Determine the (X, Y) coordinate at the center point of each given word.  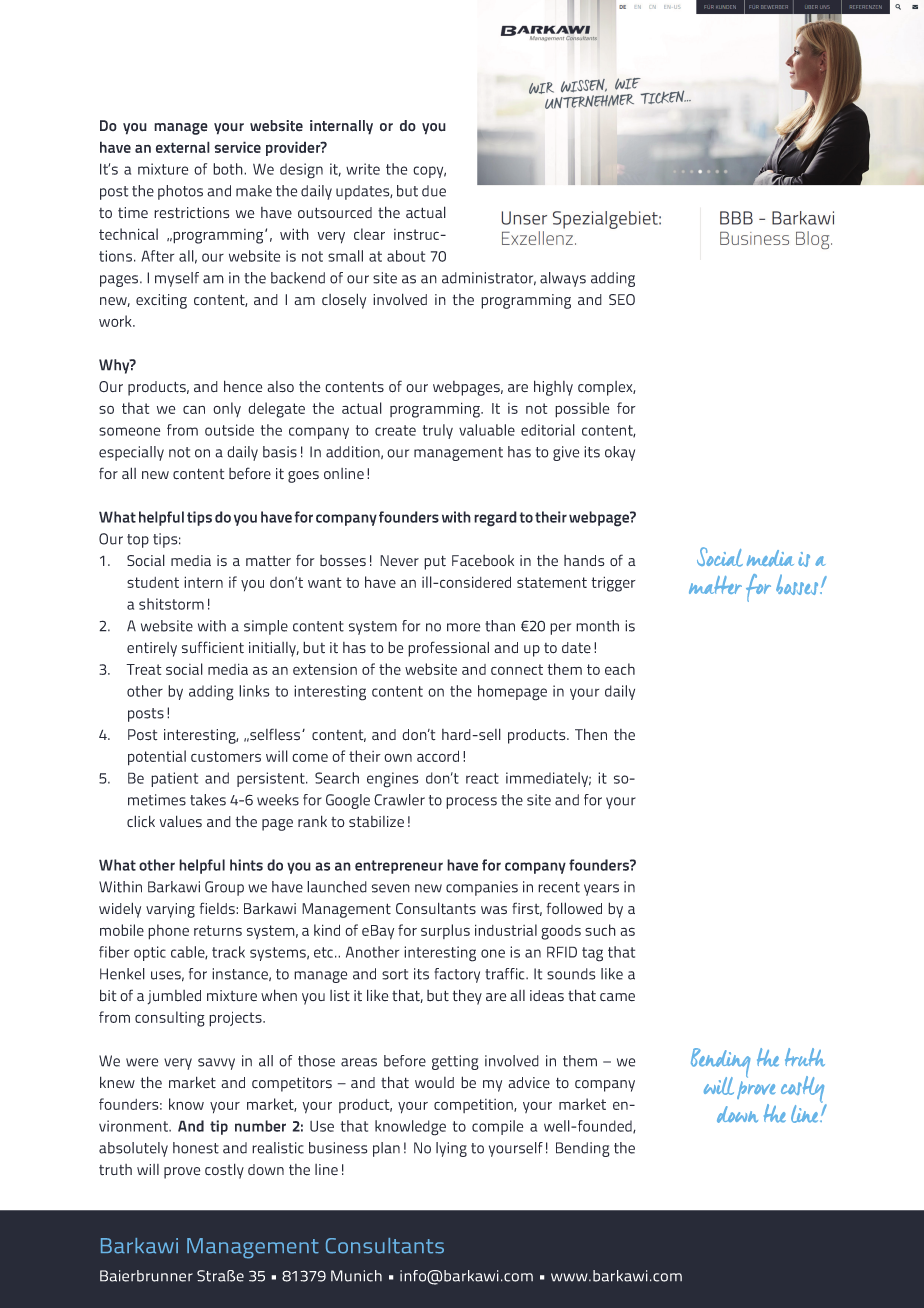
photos (180, 192)
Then (591, 734)
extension (325, 669)
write (363, 169)
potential (157, 758)
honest (196, 1148)
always (563, 279)
